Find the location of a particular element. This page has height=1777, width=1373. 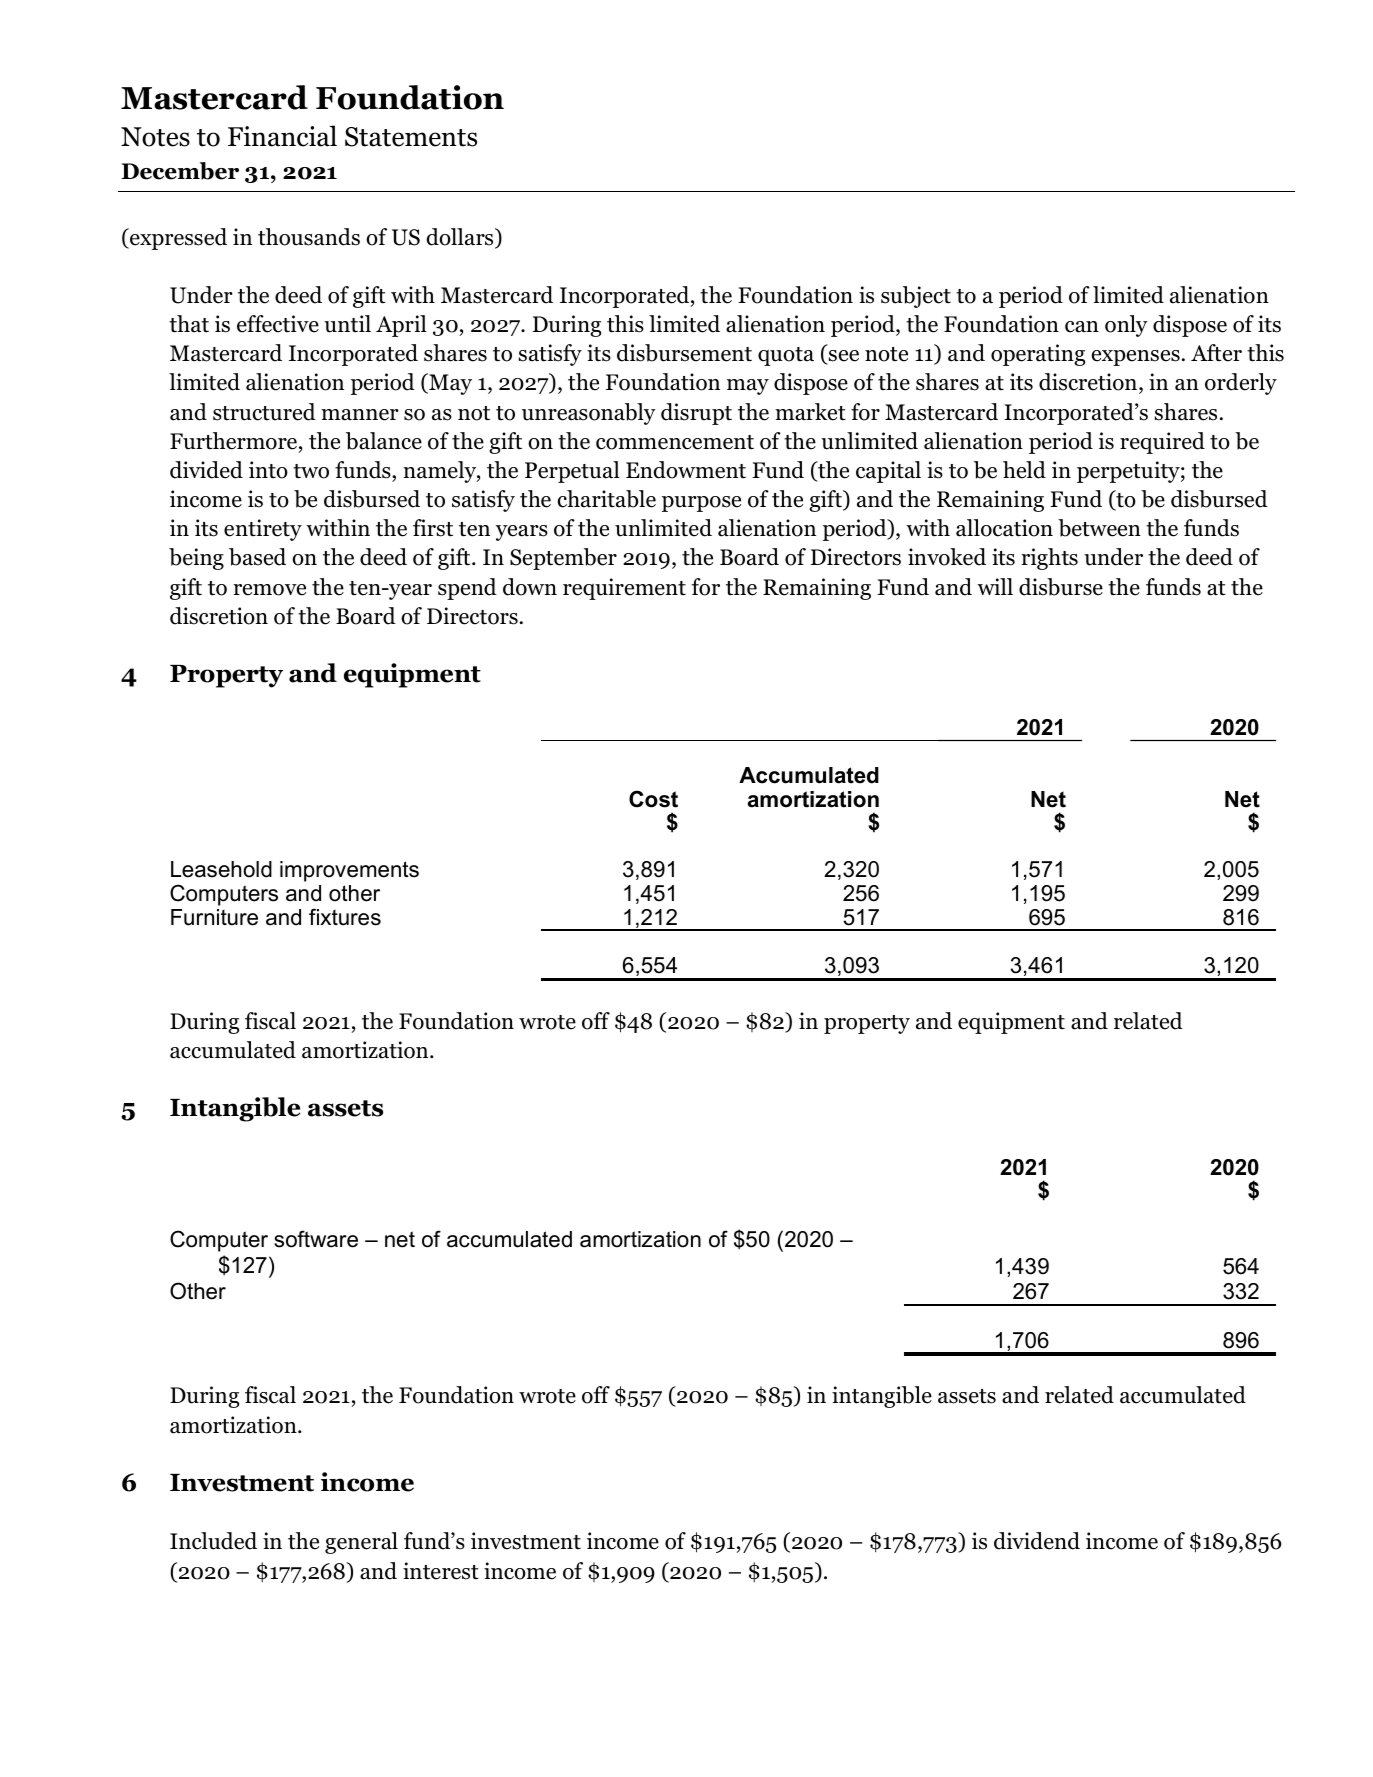

only is located at coordinates (1126, 326).
